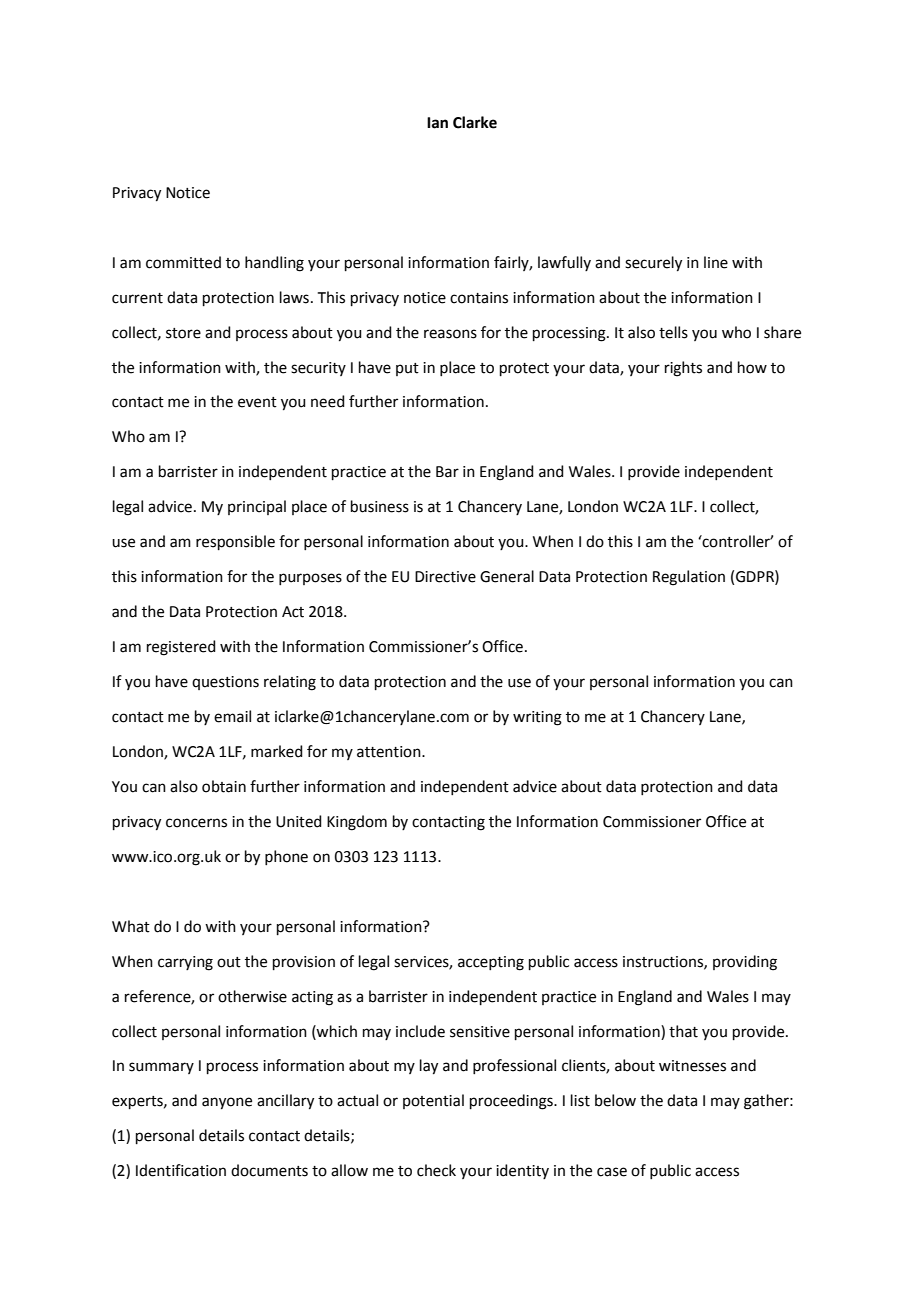 This screenshot has width=924, height=1308. Describe the element at coordinates (692, 1066) in the screenshot. I see `witnesses` at that location.
